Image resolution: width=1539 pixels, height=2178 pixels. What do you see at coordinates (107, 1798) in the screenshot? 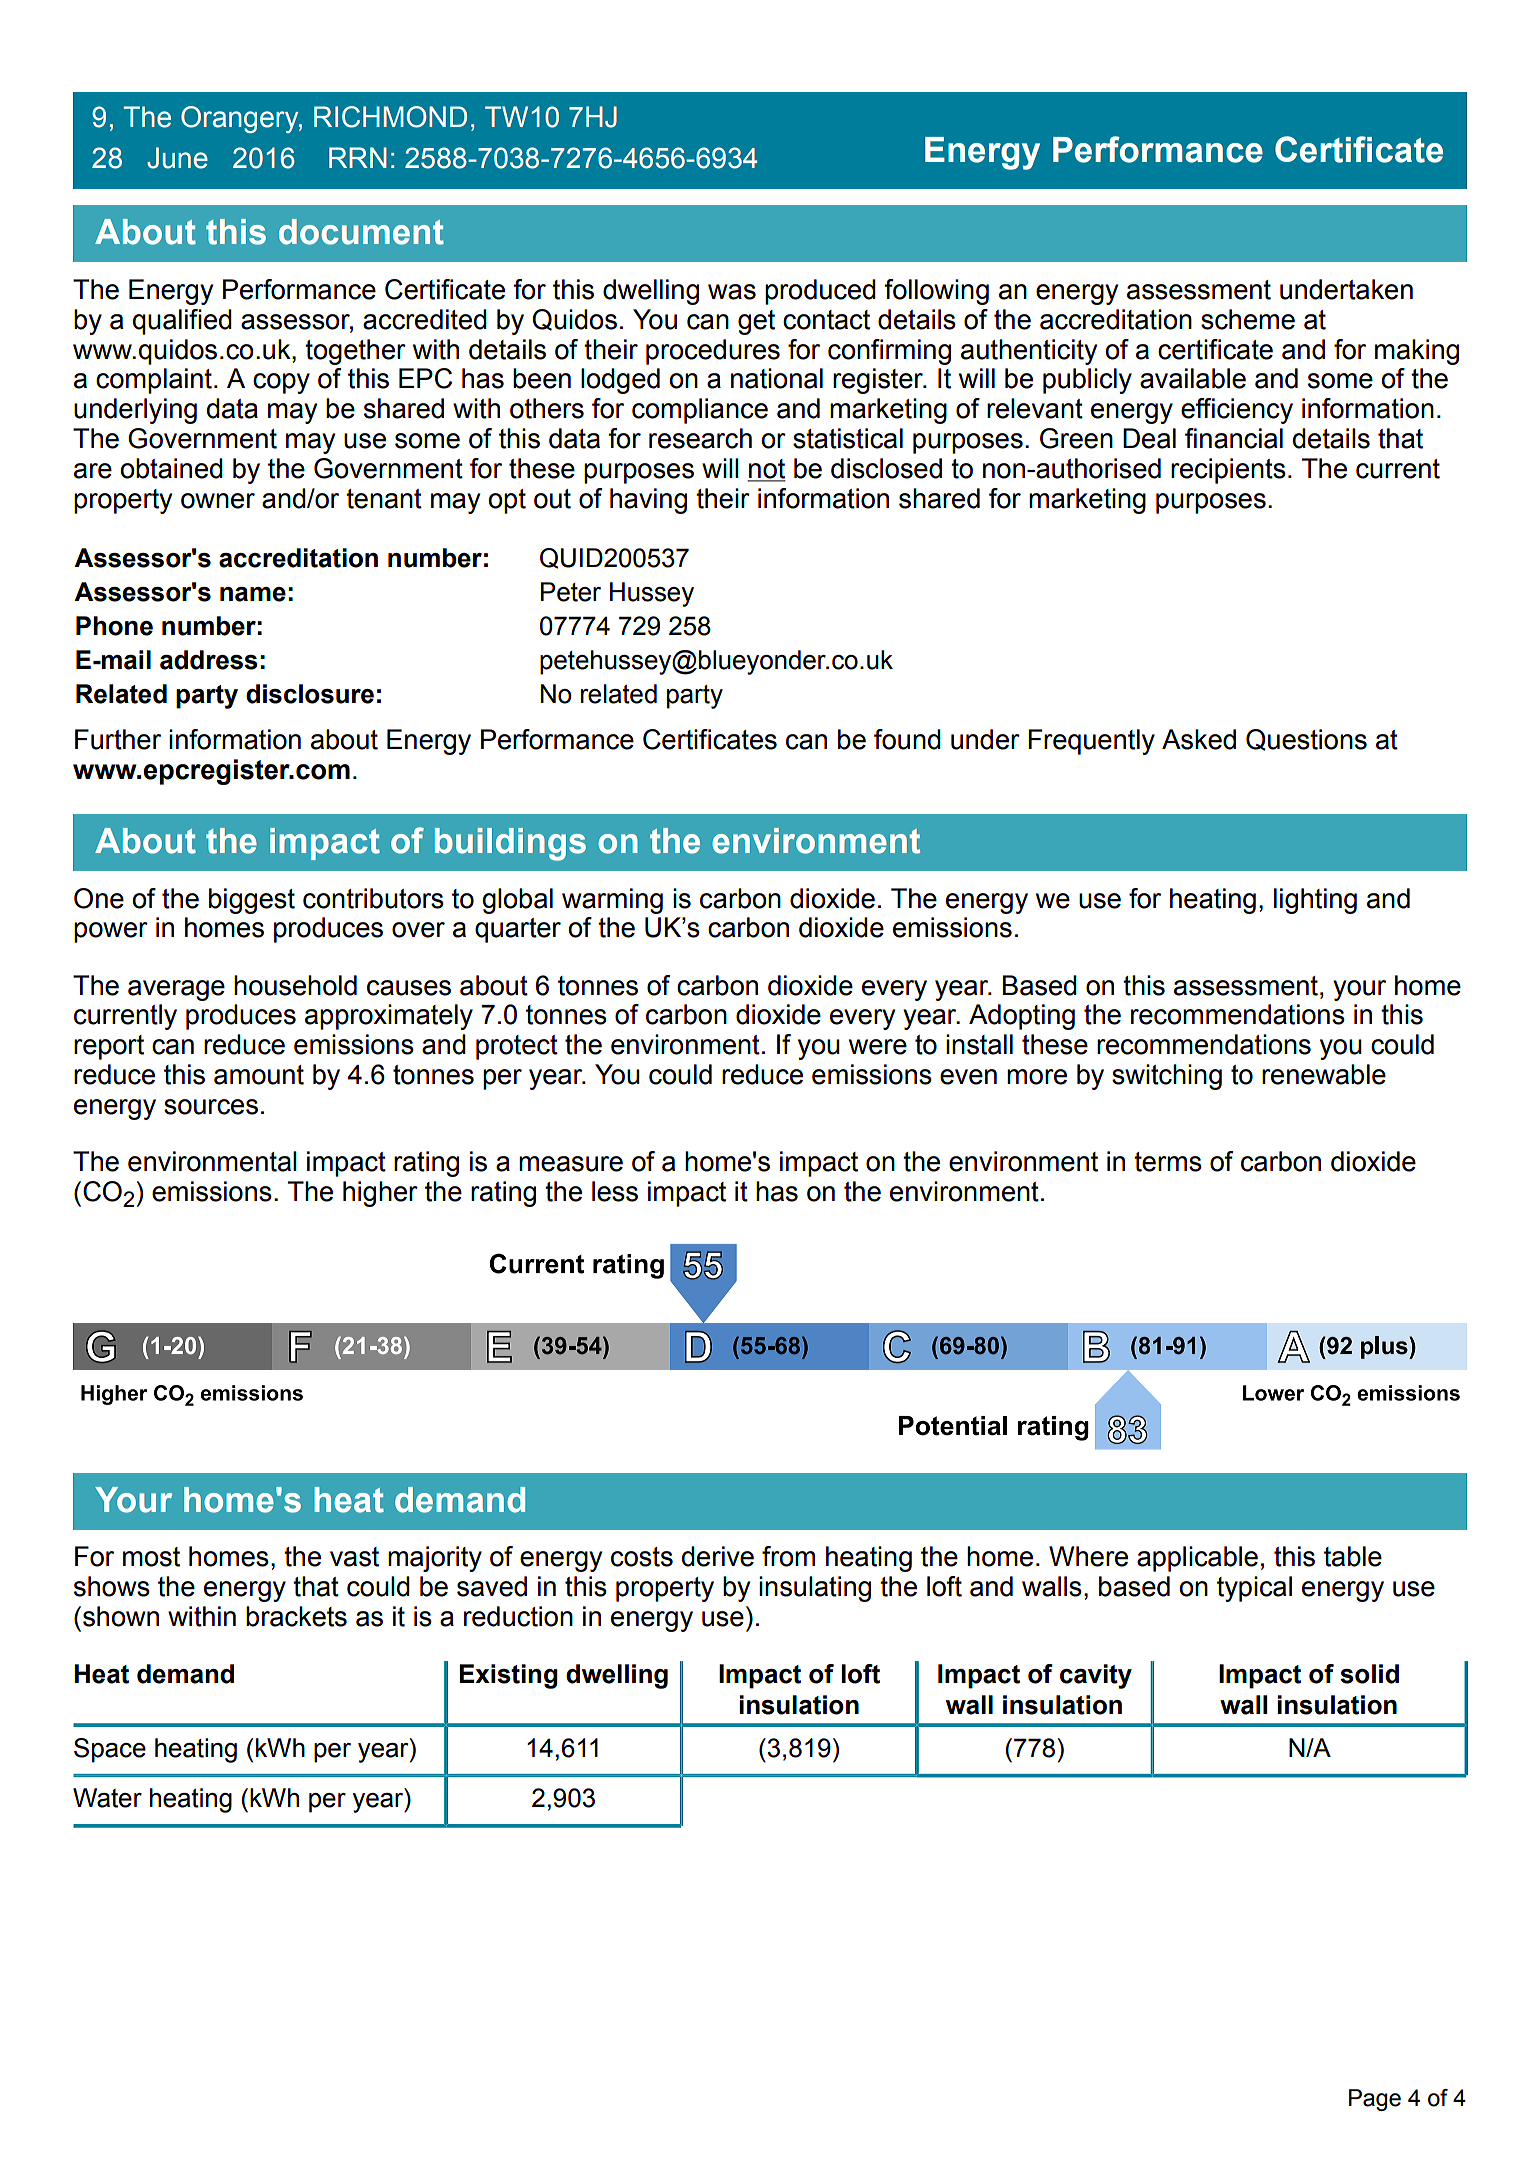
I see `Water` at bounding box center [107, 1798].
